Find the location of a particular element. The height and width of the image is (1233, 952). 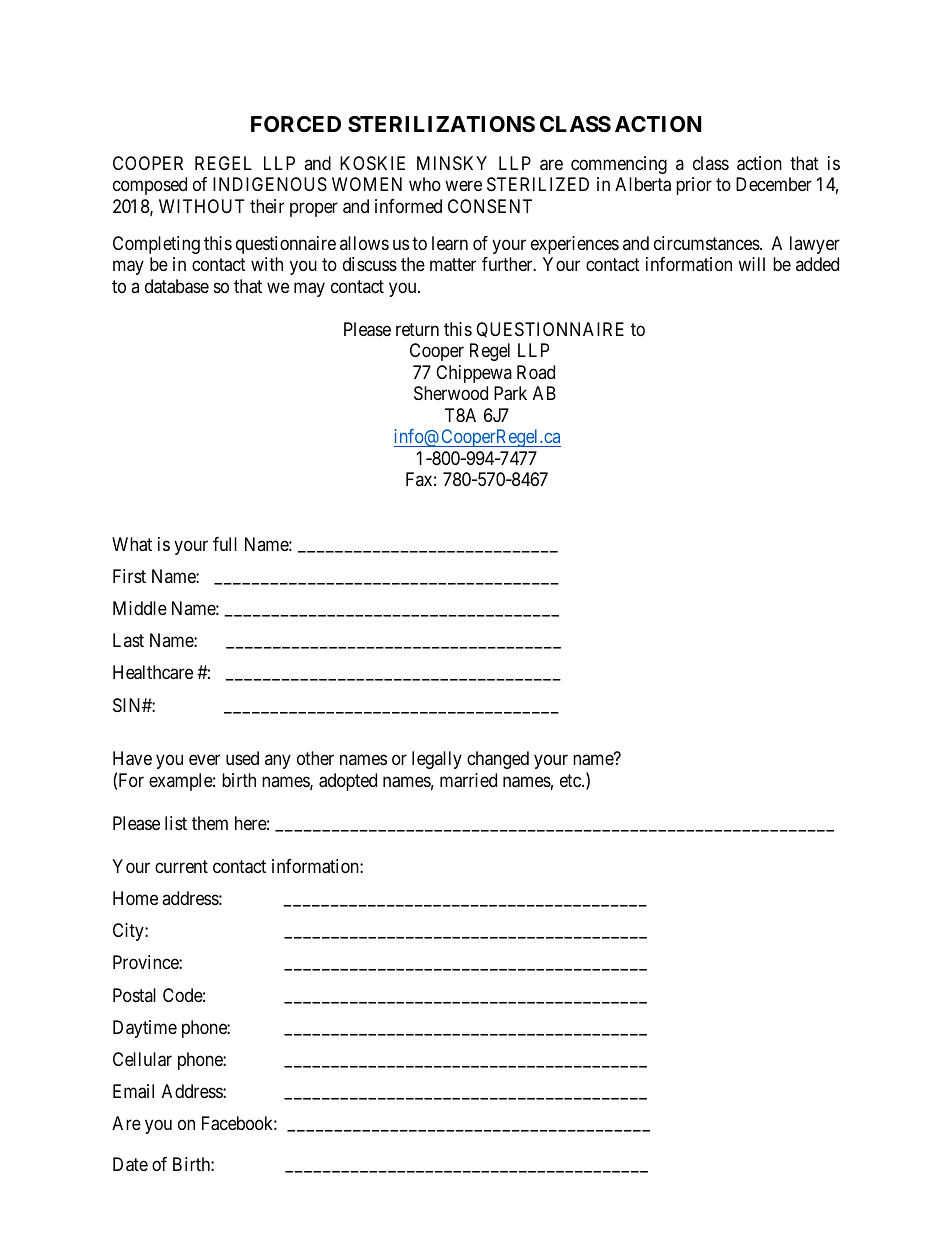

December is located at coordinates (774, 184).
